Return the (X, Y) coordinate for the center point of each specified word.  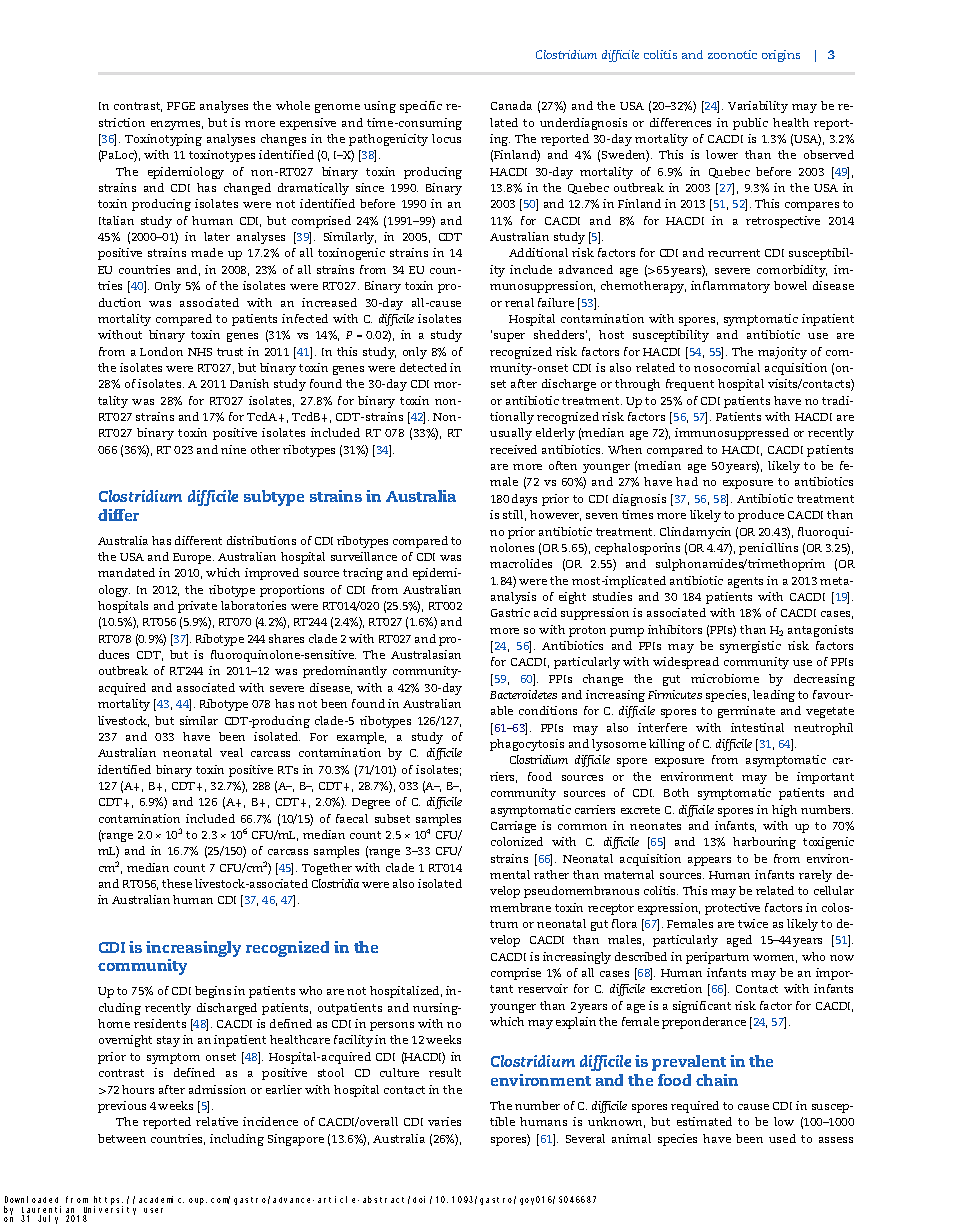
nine (233, 449)
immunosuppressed (732, 434)
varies (444, 1121)
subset (392, 818)
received (513, 449)
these (177, 883)
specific (421, 107)
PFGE (181, 106)
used (782, 1138)
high (784, 811)
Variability (758, 107)
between (122, 1138)
